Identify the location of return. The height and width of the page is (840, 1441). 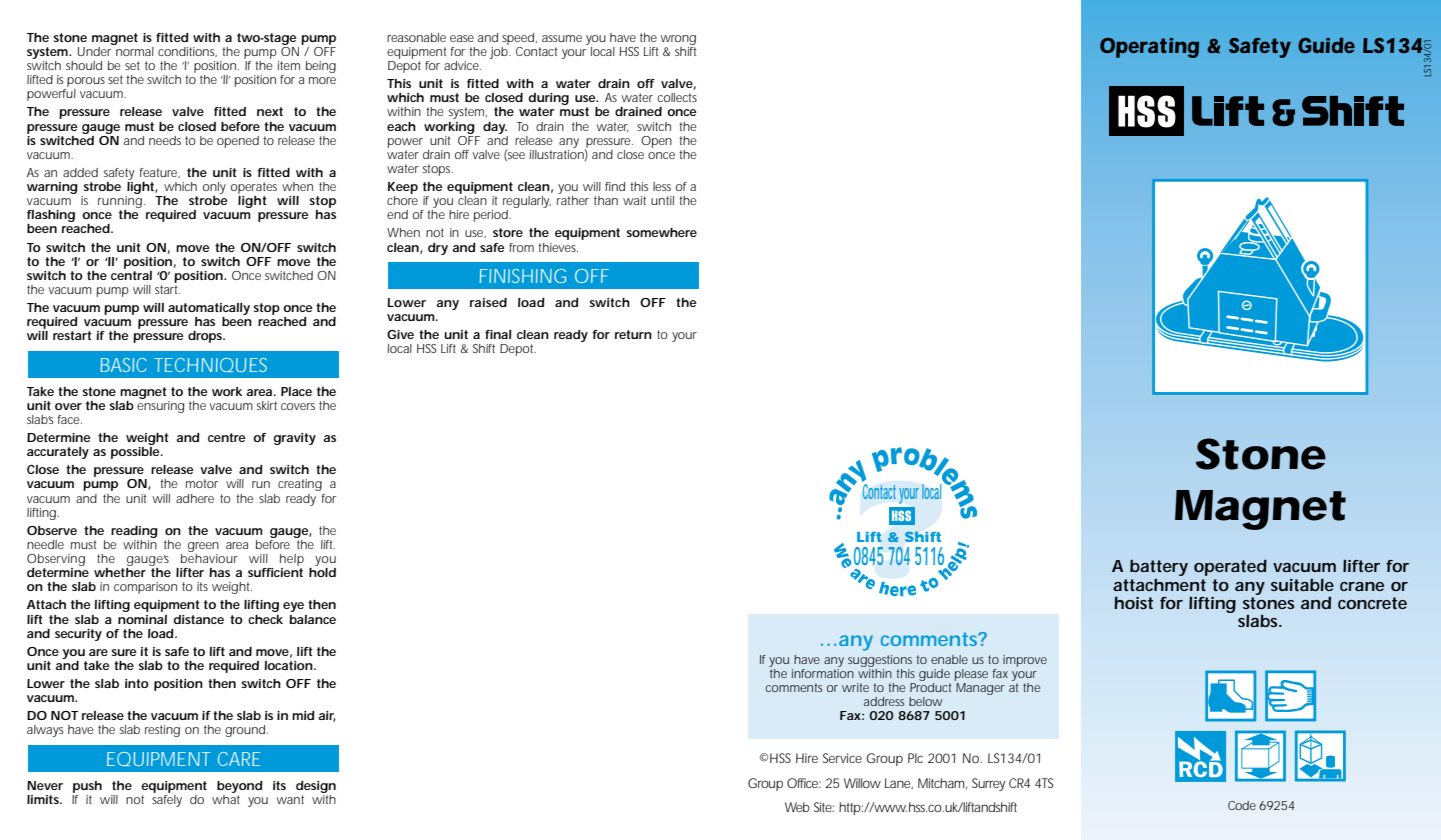
(633, 334).
